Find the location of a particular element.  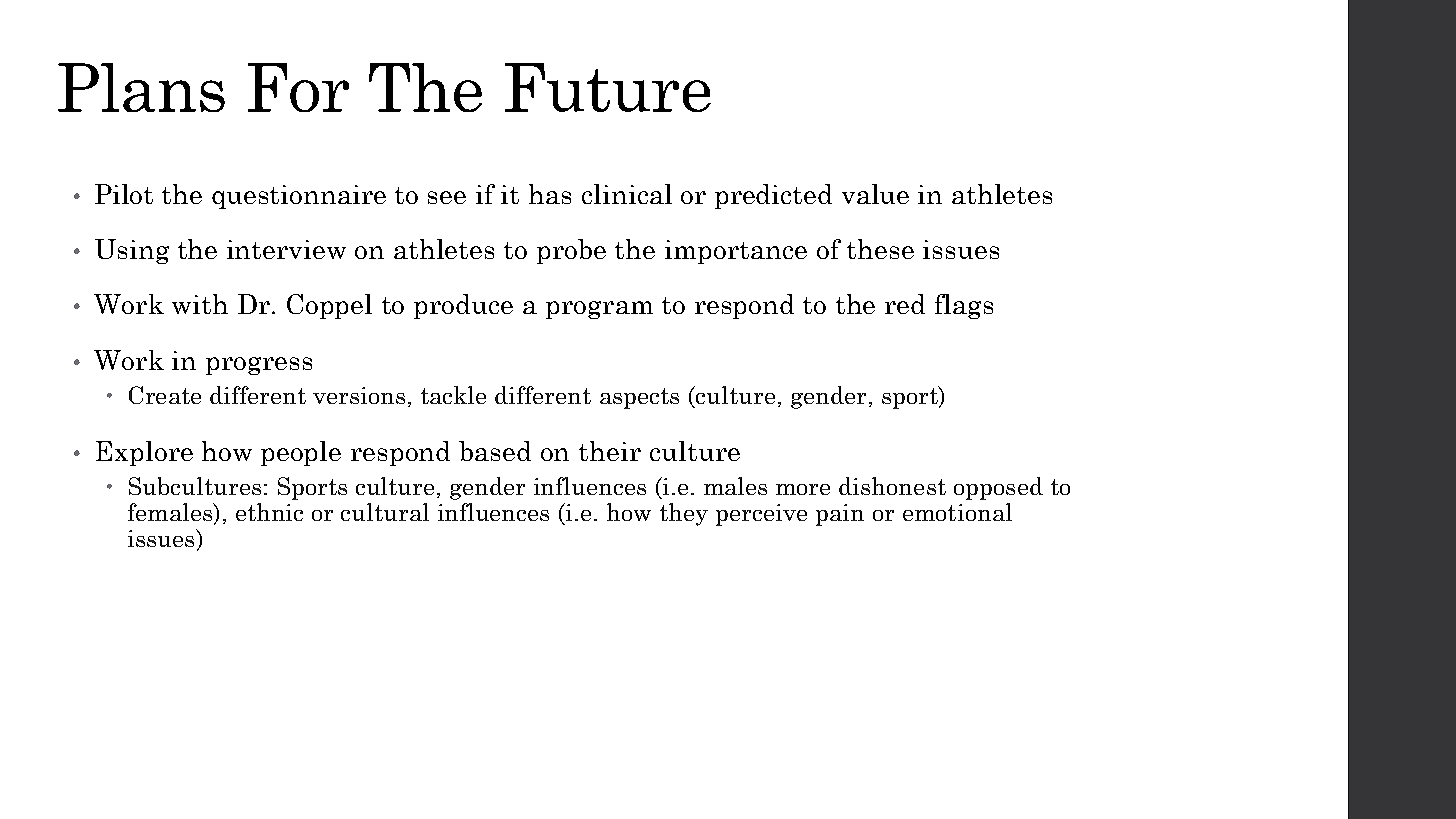

ethnic is located at coordinates (269, 512).
